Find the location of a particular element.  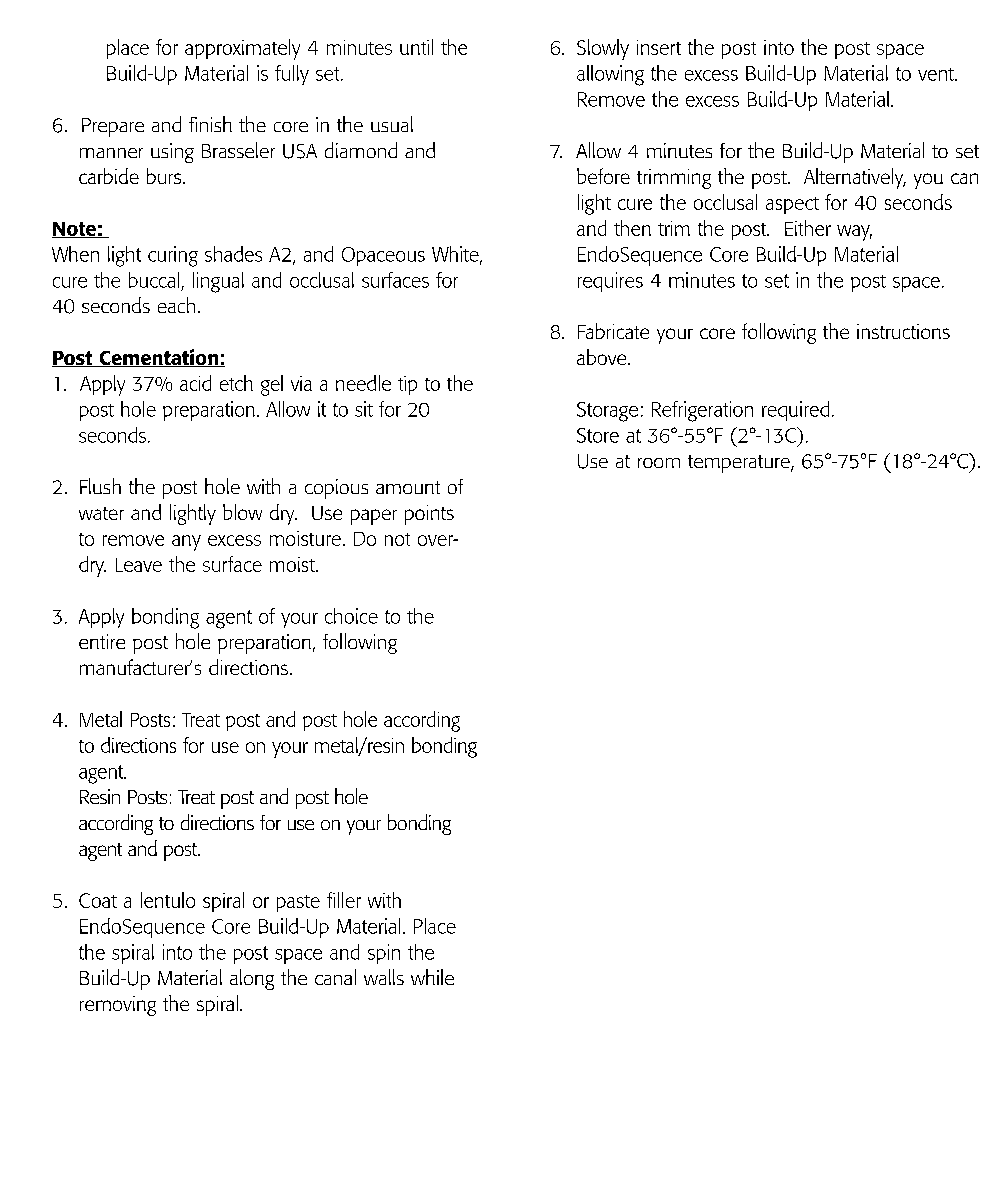

while is located at coordinates (432, 977).
